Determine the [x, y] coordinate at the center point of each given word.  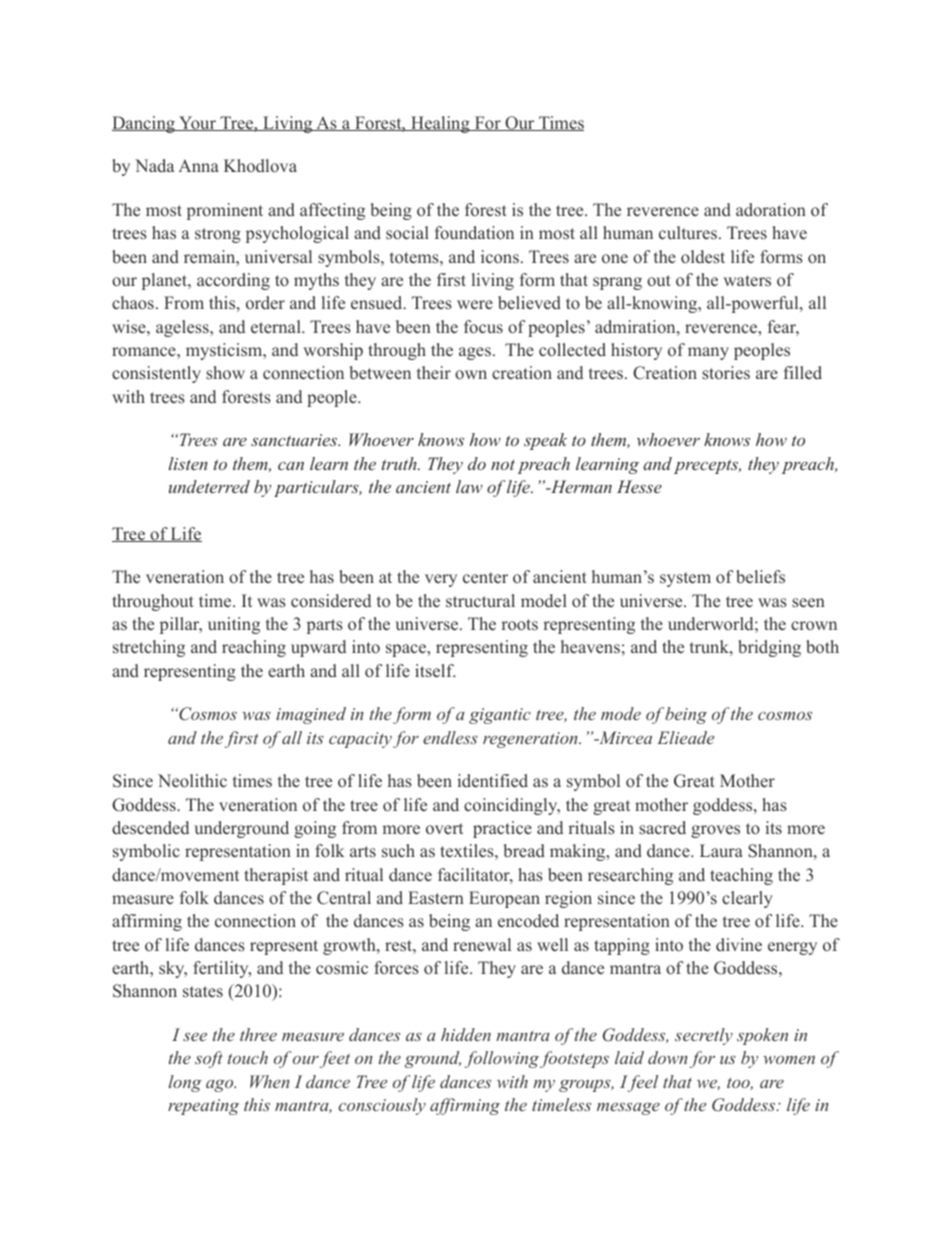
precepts [707, 466]
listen [188, 463]
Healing [440, 124]
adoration [771, 210]
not [503, 465]
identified [492, 781]
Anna [198, 165]
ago [221, 1086]
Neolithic [192, 780]
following [502, 1059]
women [789, 1060]
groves [715, 831]
